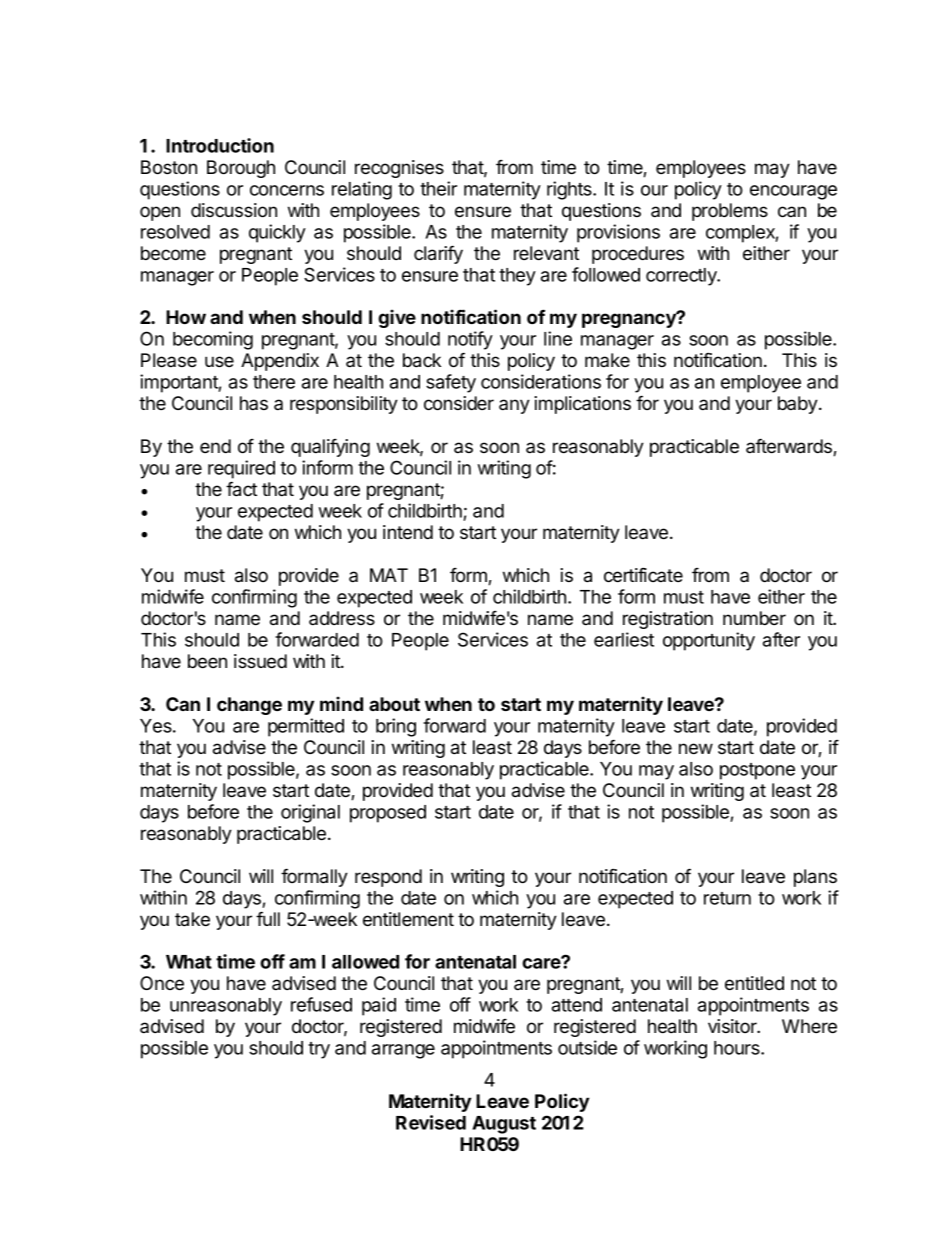  I want to click on August, so click(504, 1125).
